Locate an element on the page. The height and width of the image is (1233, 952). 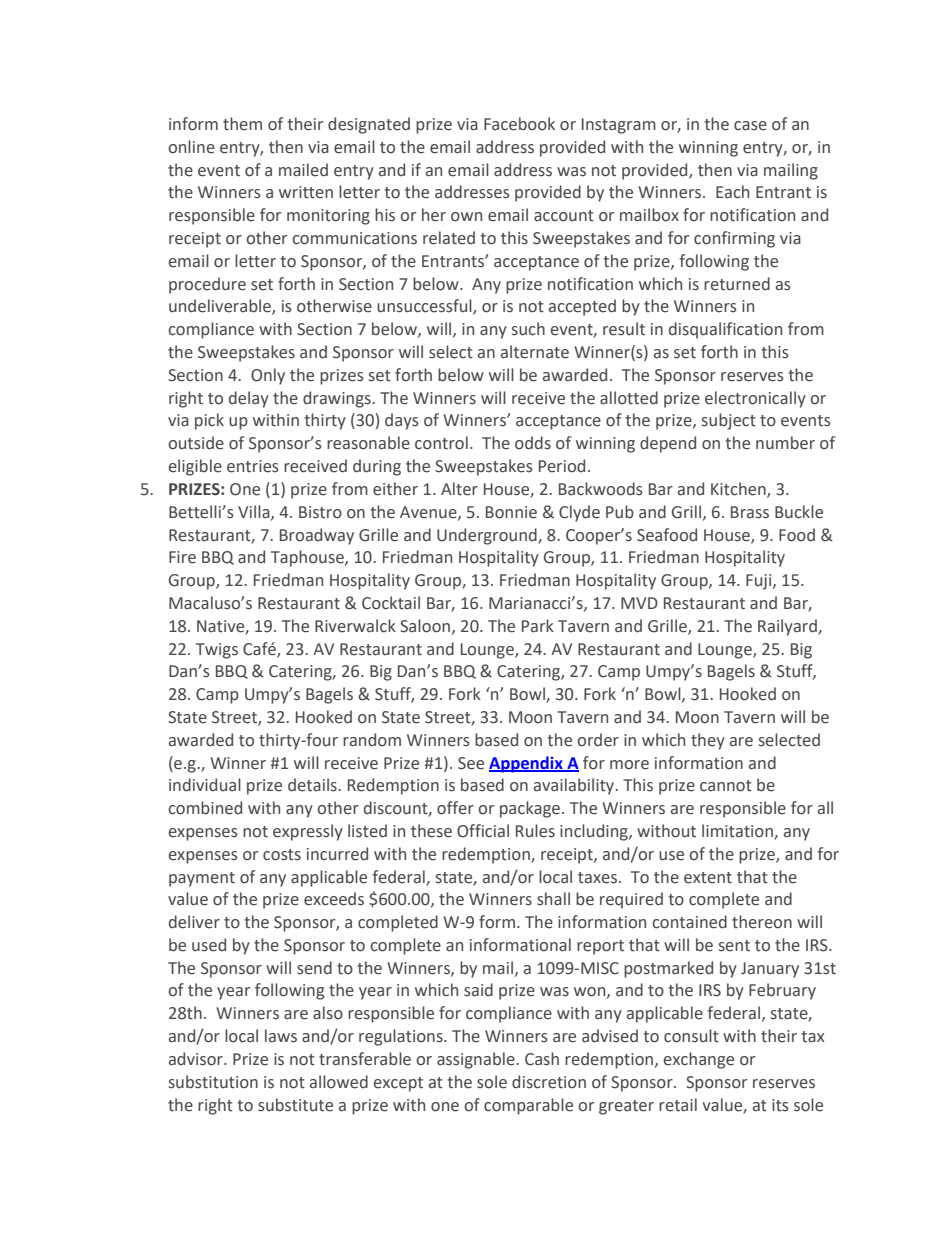
assignable is located at coordinates (477, 1060).
